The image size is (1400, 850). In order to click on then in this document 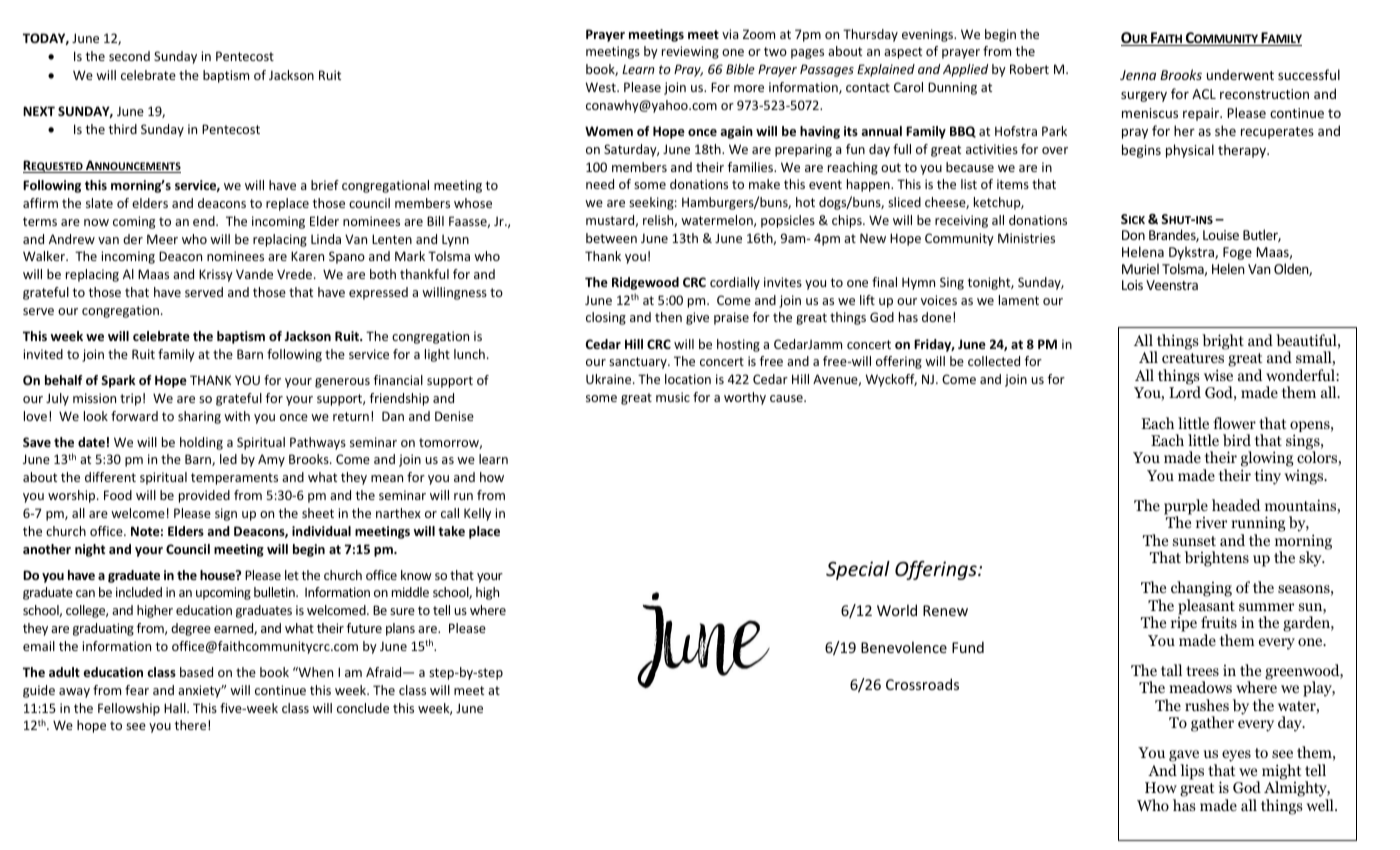, I will do `click(668, 317)`.
